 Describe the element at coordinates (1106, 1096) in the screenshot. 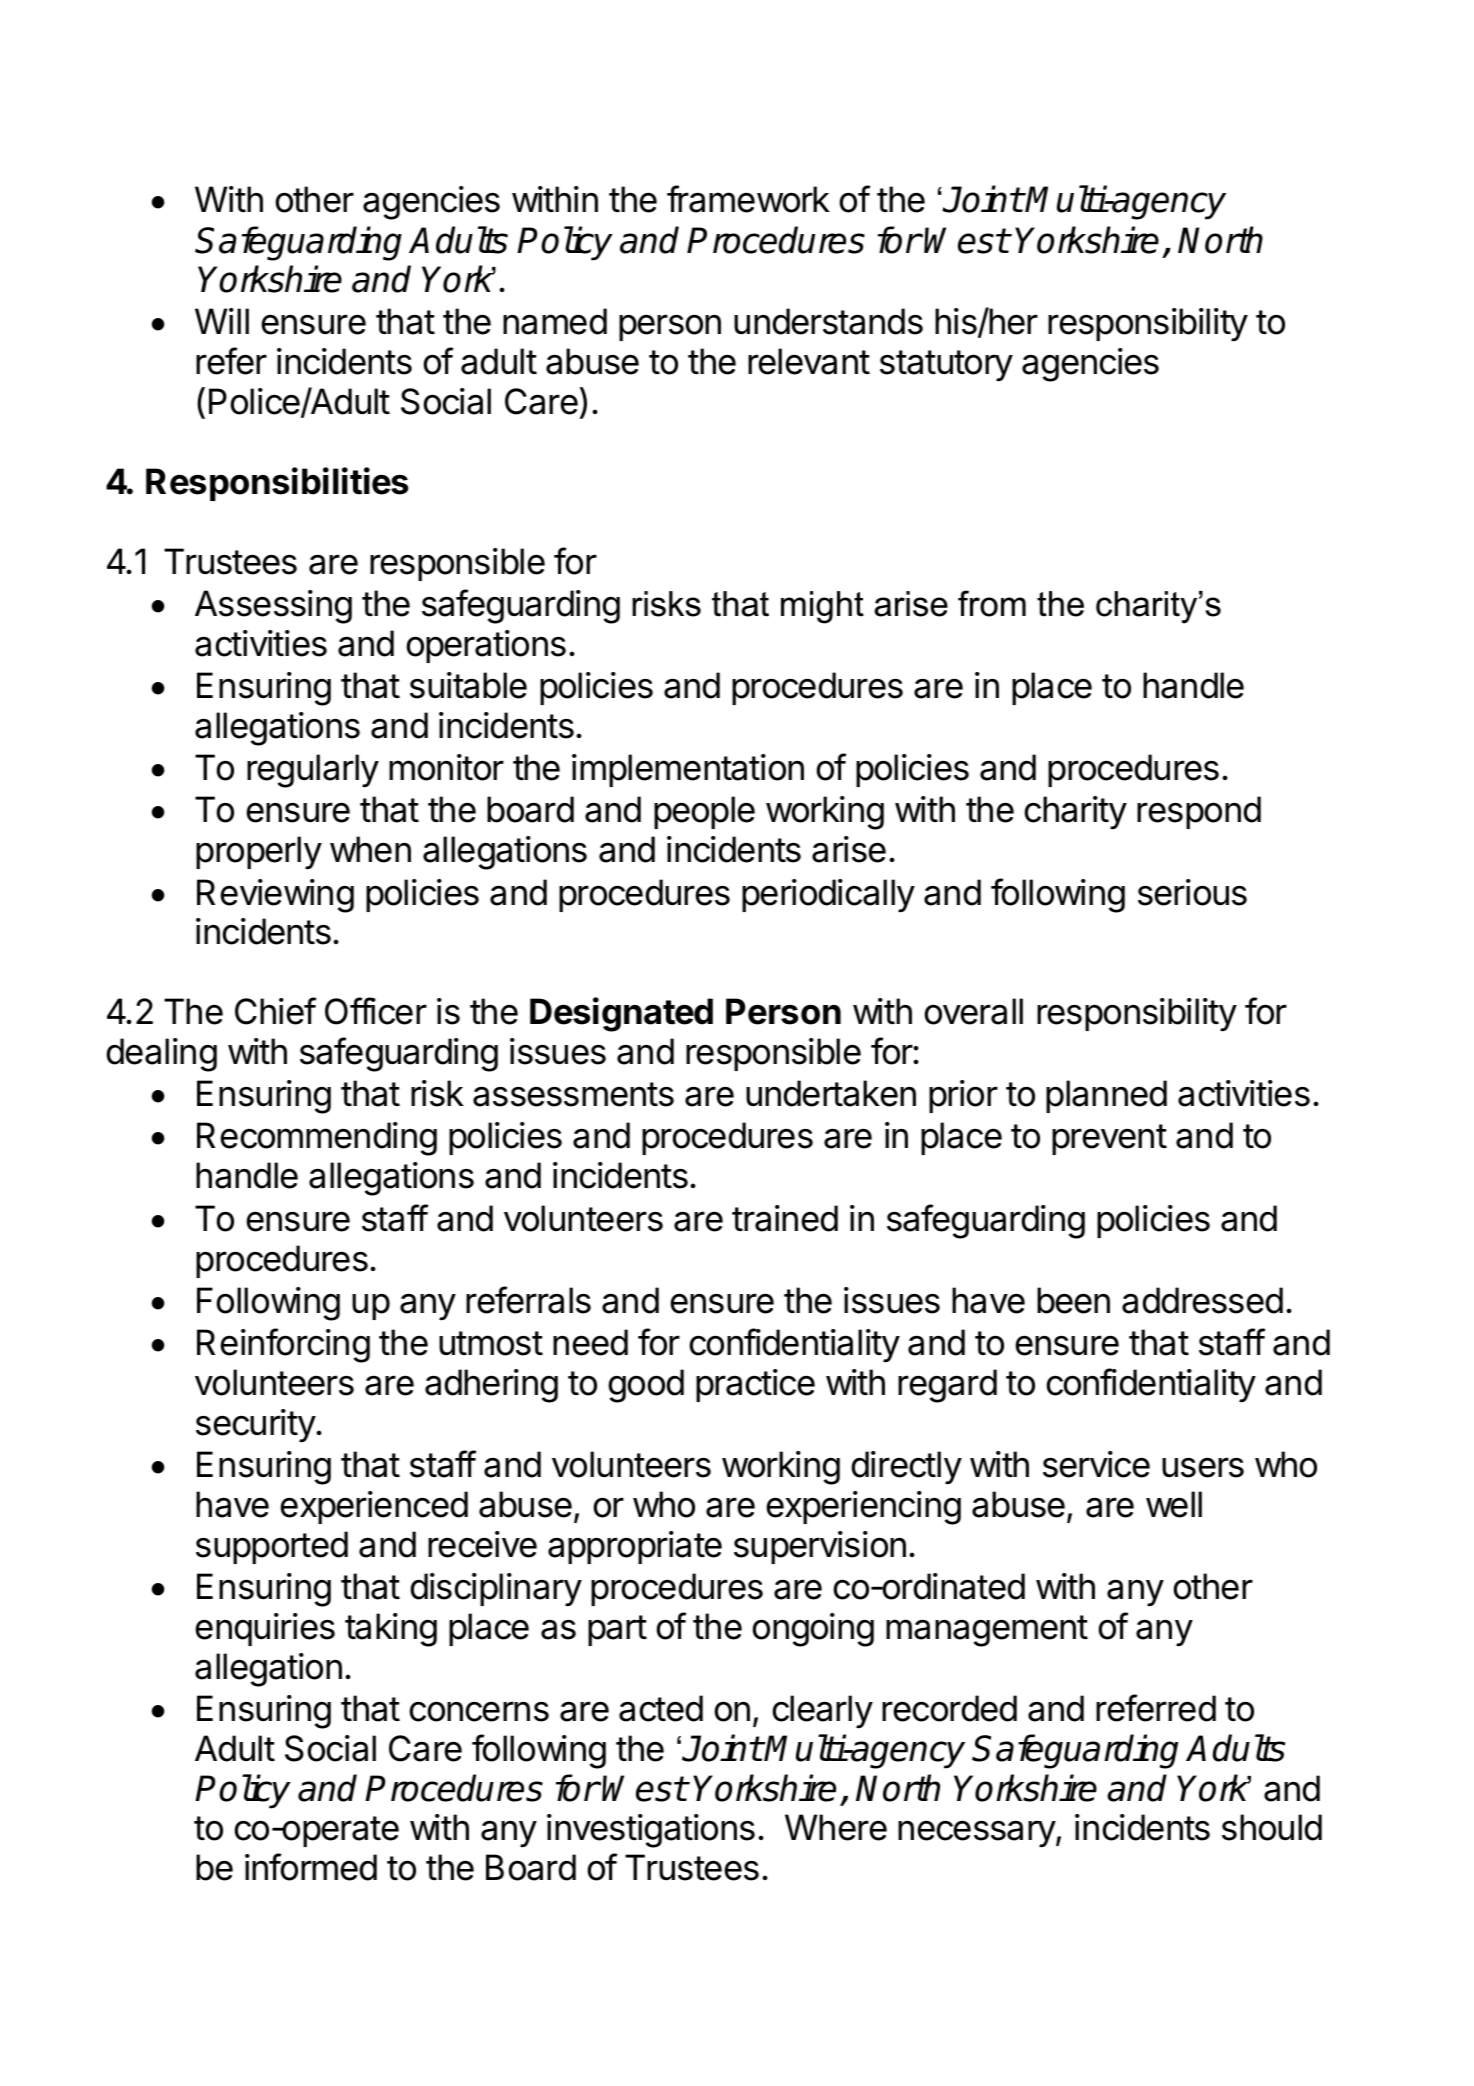

I see `planned` at that location.
